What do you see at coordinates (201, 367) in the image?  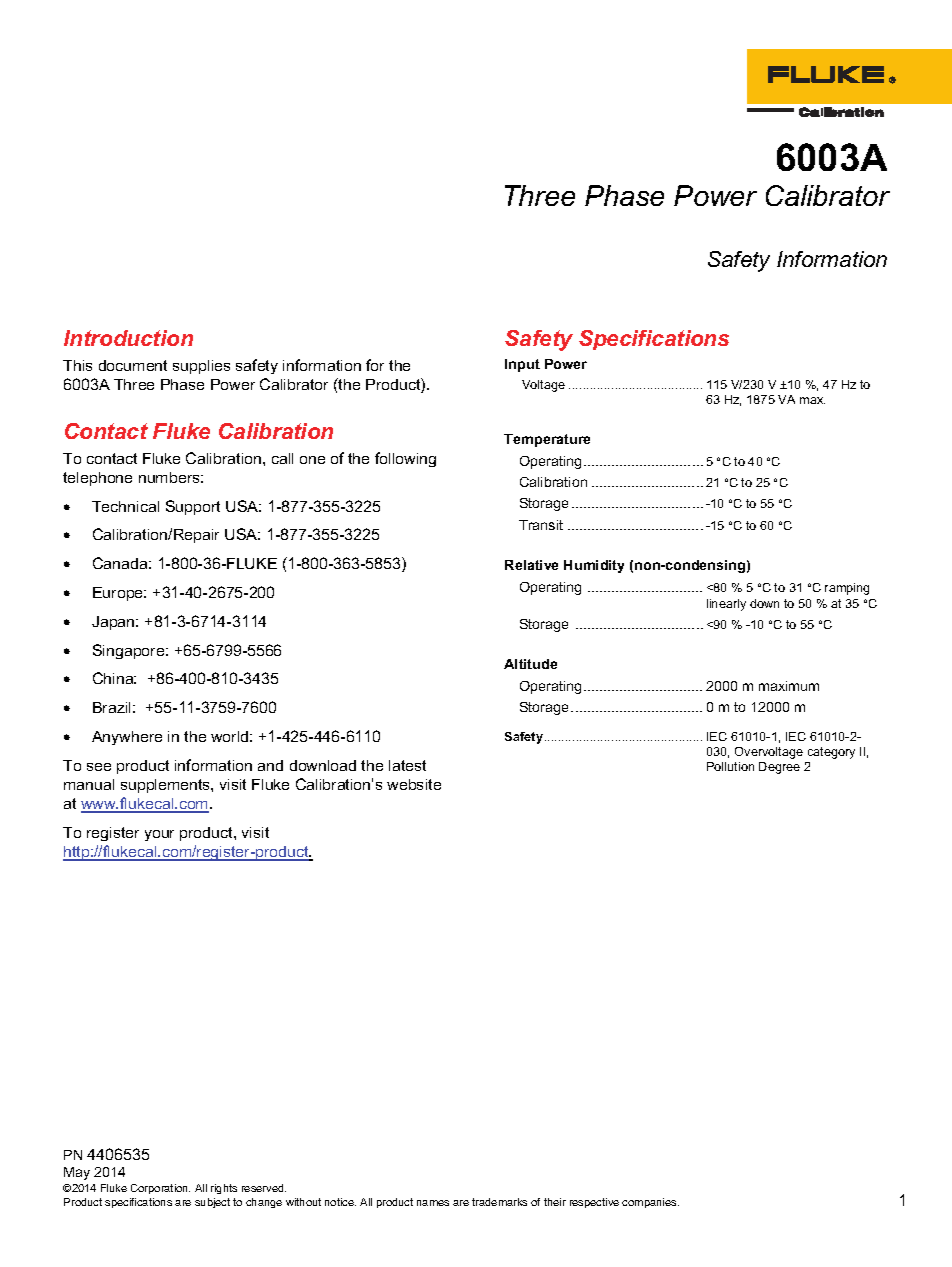 I see `supplies` at bounding box center [201, 367].
